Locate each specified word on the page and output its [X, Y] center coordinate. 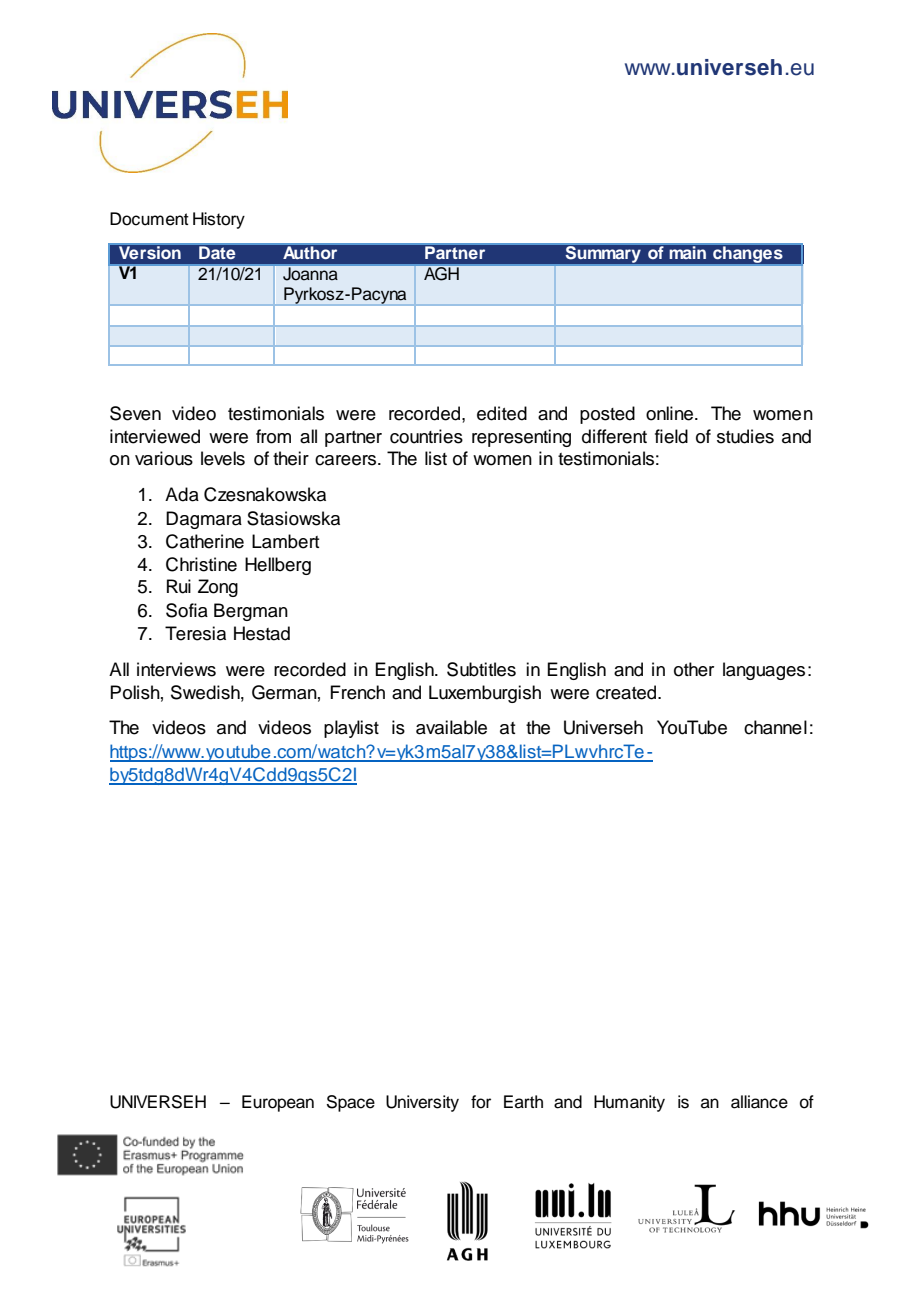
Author [310, 252]
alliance [759, 1102]
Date [217, 252]
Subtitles [481, 669]
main [688, 252]
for [481, 1102]
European [278, 1103]
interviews [176, 669]
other [694, 669]
